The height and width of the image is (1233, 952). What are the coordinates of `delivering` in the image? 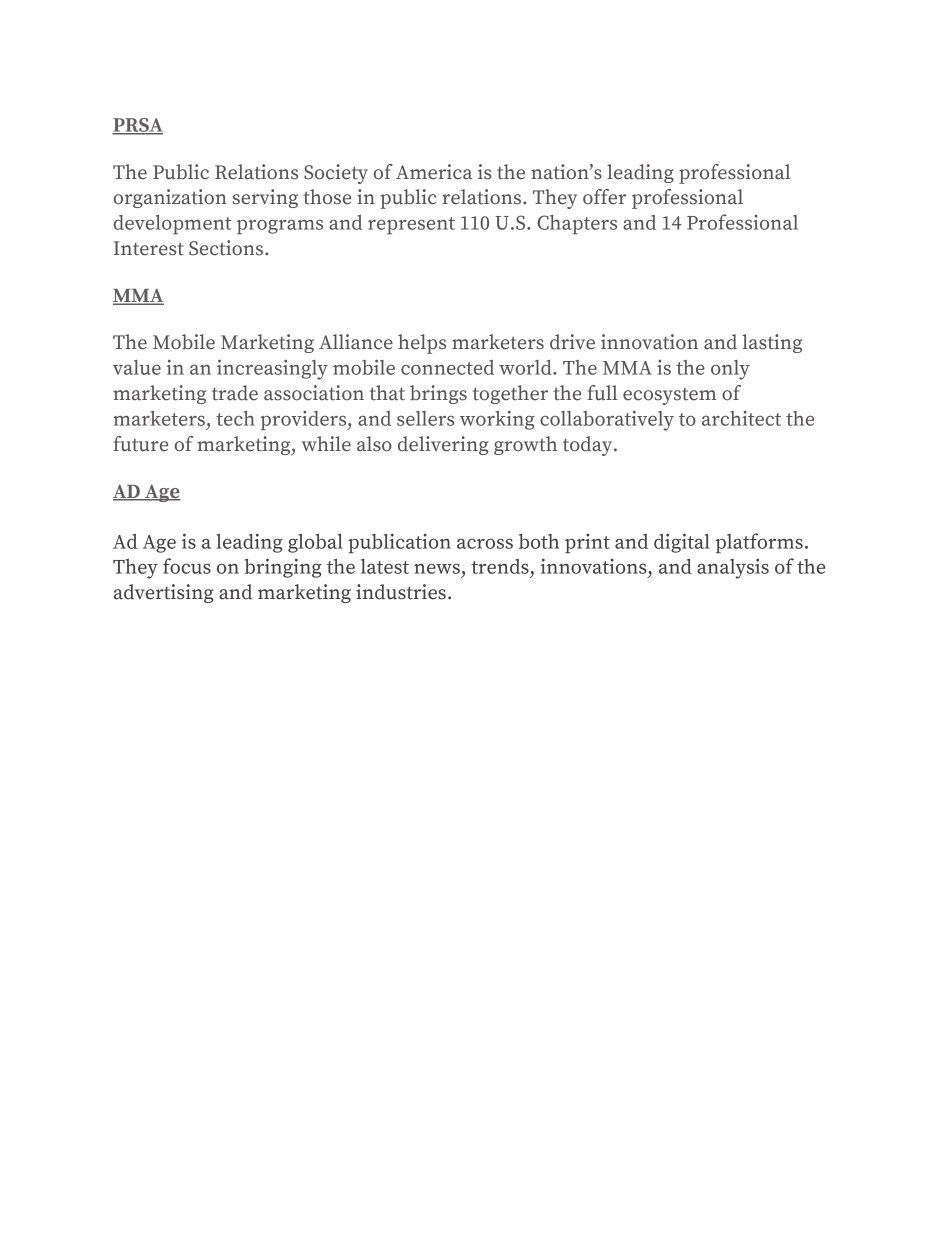 It's located at (443, 445).
